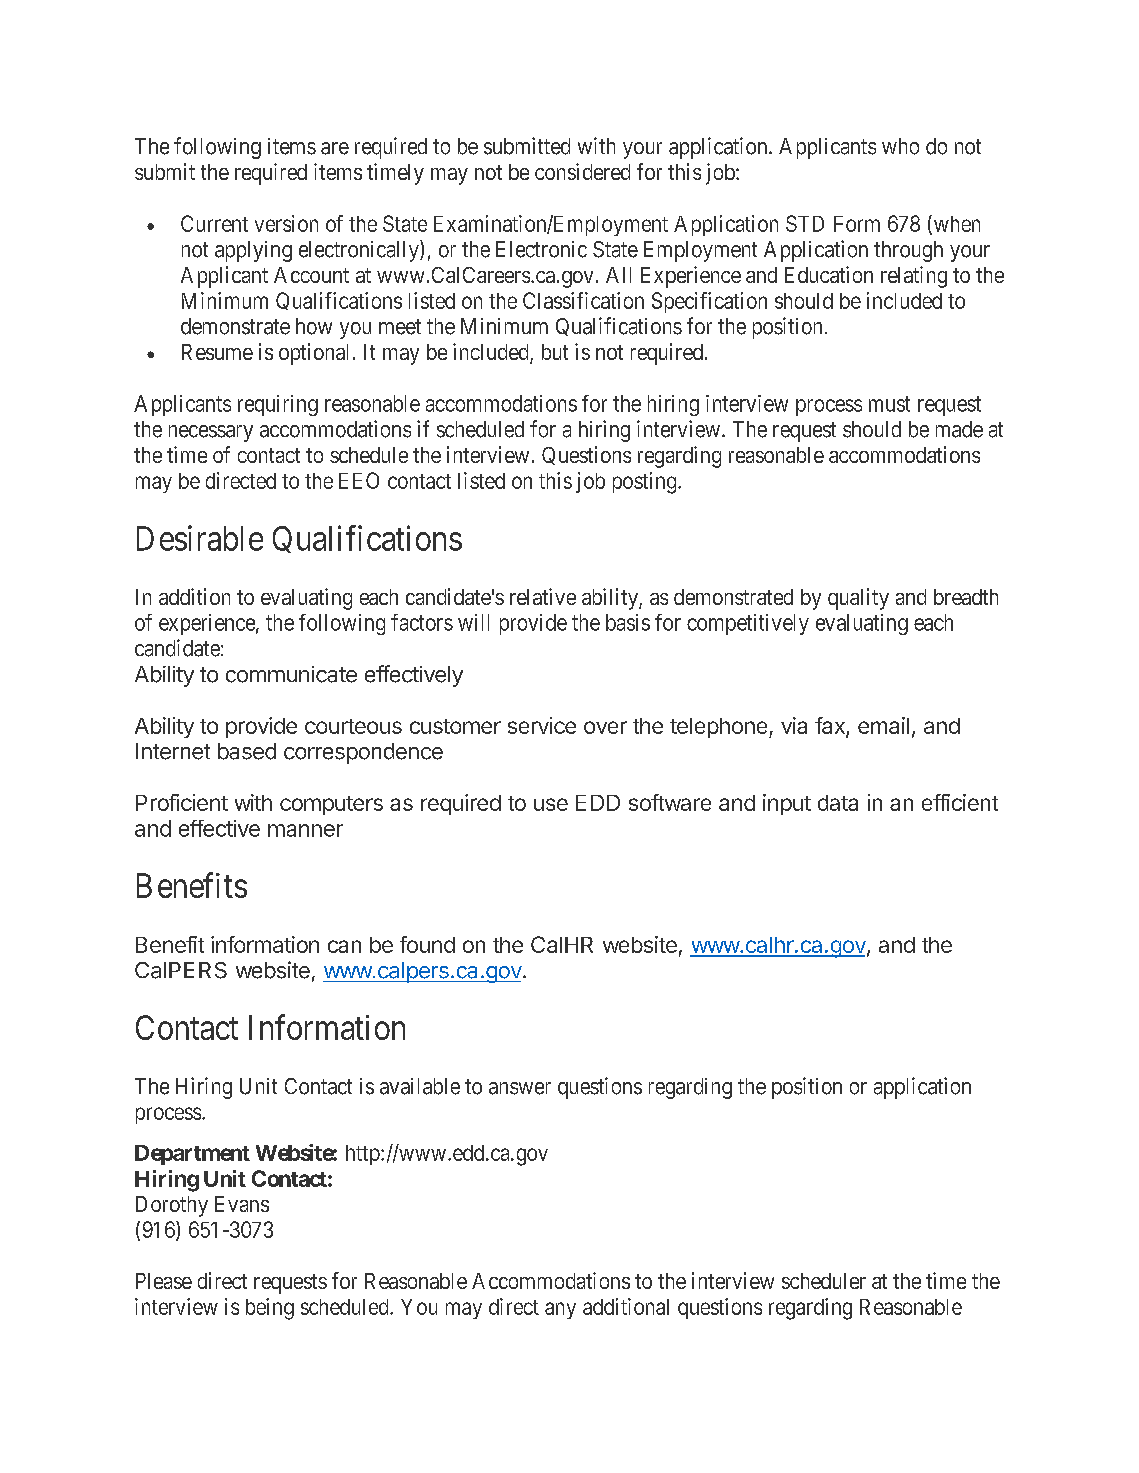 This image has width=1139, height=1473. Describe the element at coordinates (200, 538) in the image. I see `Desirable` at that location.
